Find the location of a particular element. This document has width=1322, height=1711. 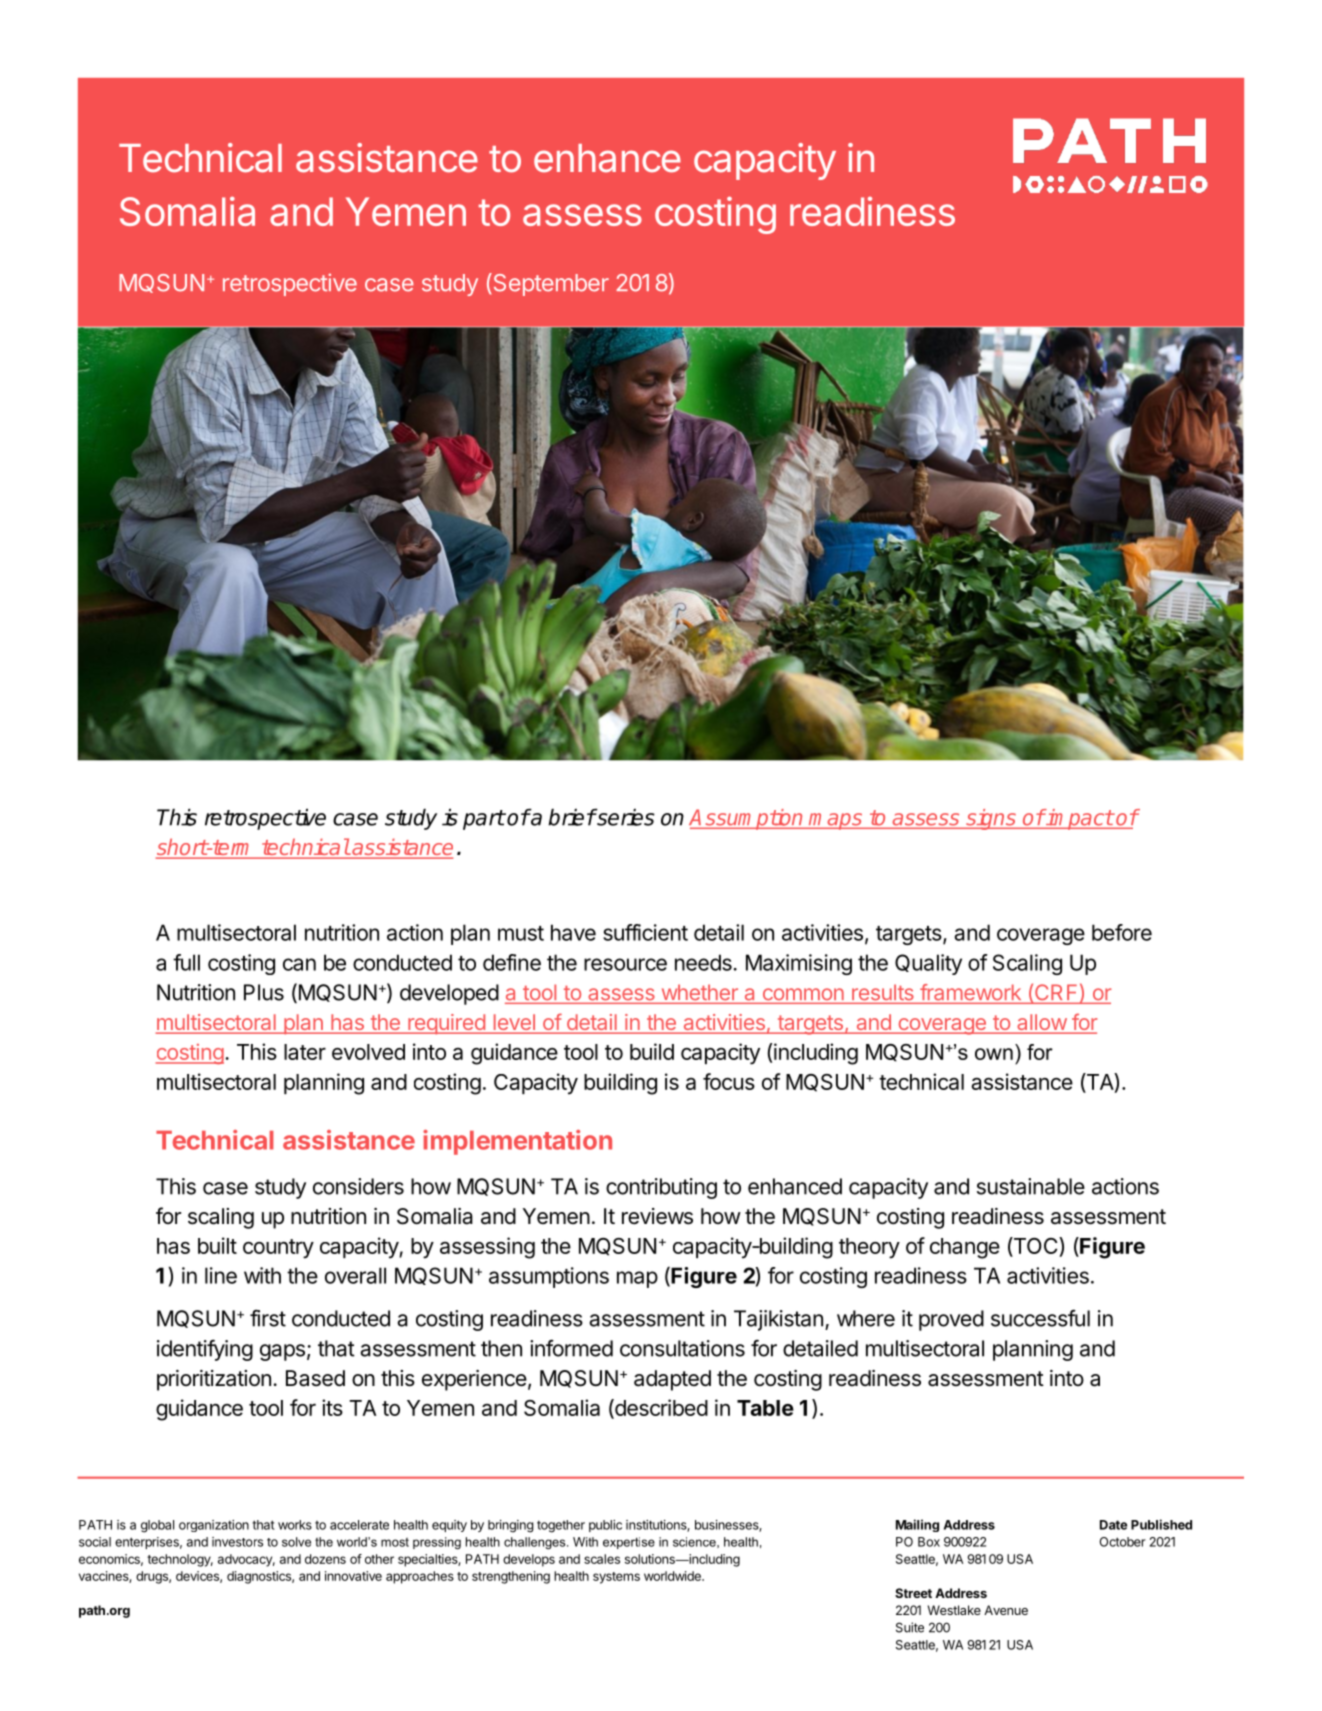

framework is located at coordinates (970, 992).
